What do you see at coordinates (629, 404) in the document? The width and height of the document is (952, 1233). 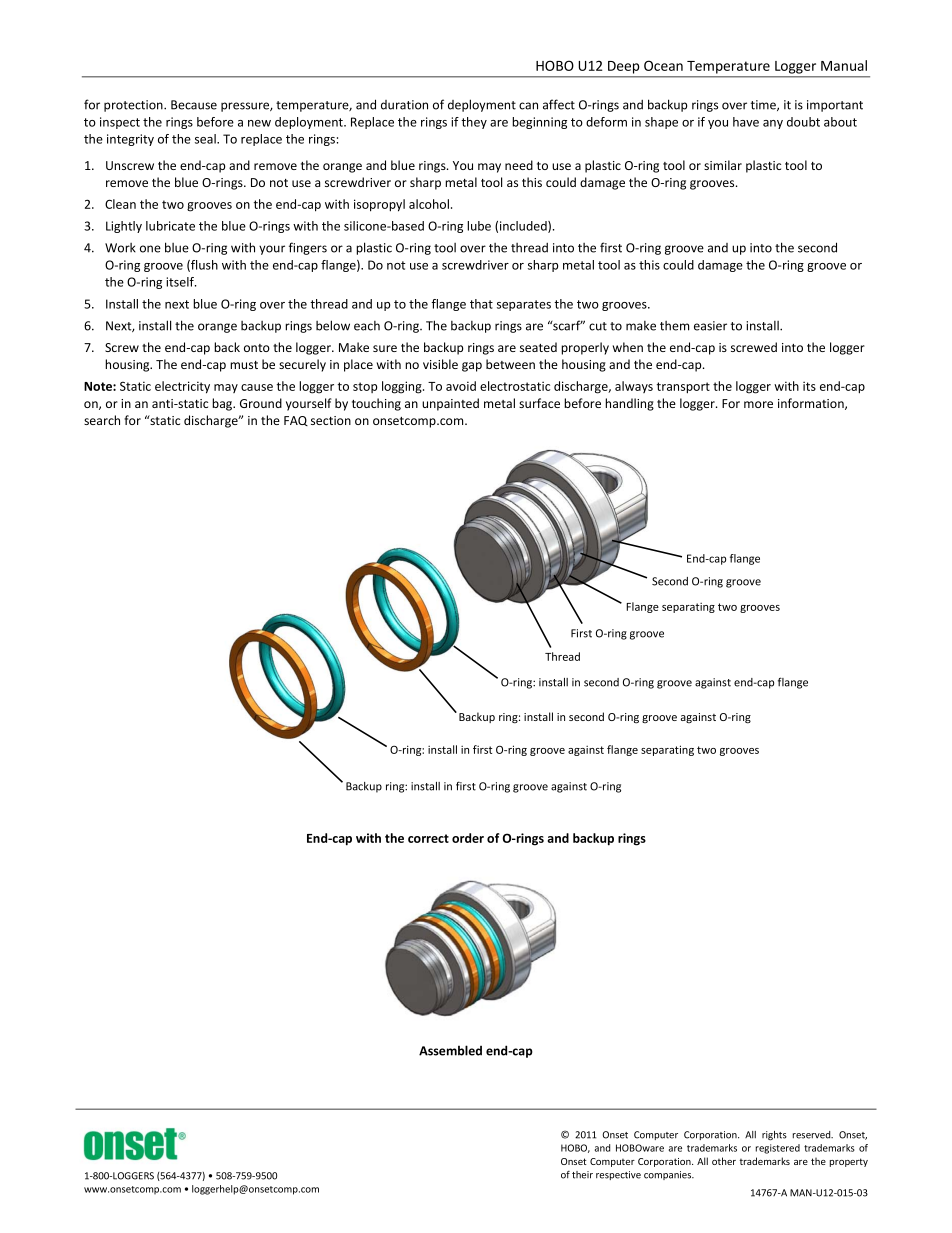 I see `handling` at bounding box center [629, 404].
